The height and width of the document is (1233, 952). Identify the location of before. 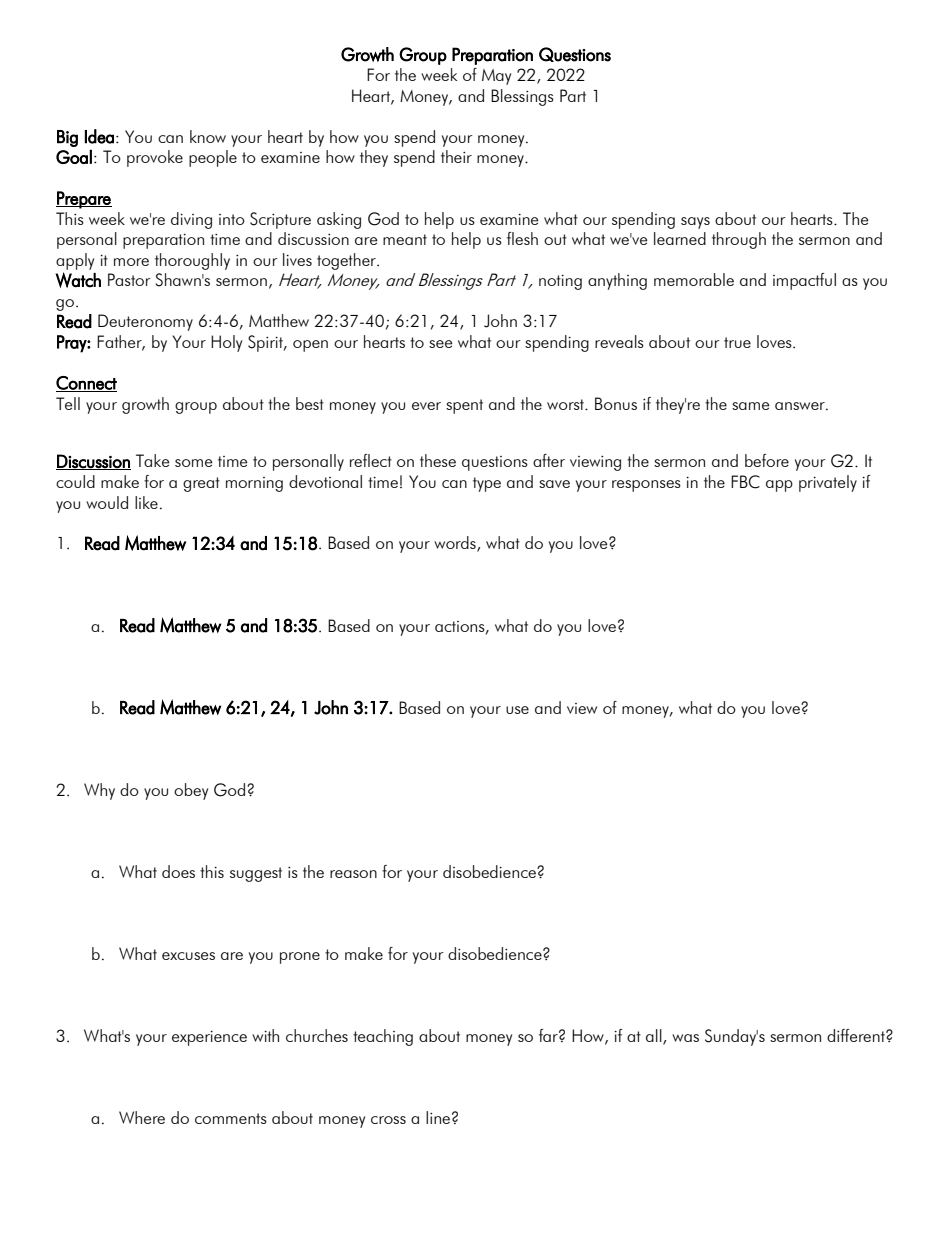
(767, 460).
